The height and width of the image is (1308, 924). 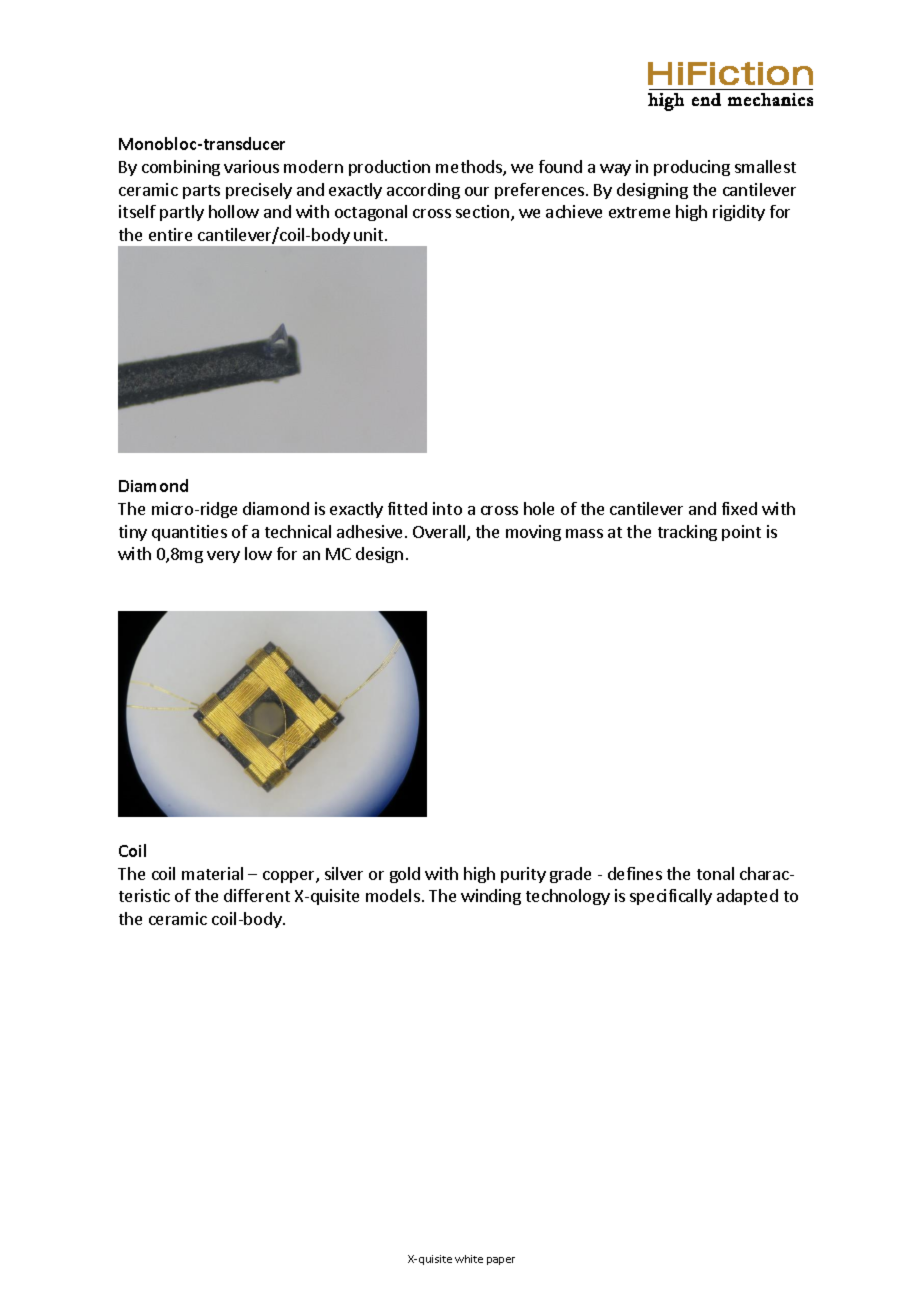 What do you see at coordinates (469, 1259) in the image?
I see `white` at bounding box center [469, 1259].
